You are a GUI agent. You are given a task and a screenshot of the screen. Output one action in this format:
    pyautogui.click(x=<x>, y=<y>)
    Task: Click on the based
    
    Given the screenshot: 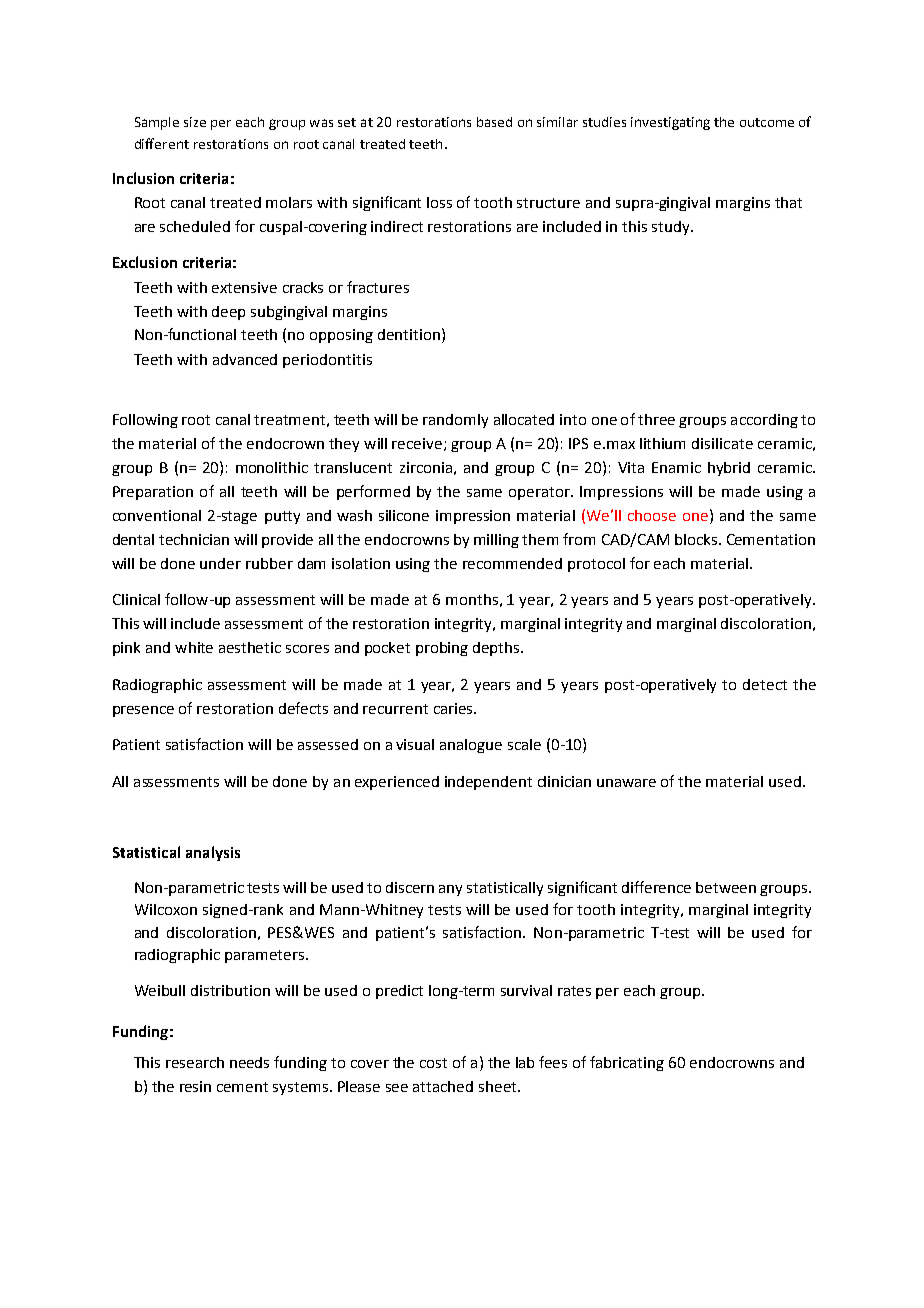 What is the action you would take?
    pyautogui.click(x=494, y=122)
